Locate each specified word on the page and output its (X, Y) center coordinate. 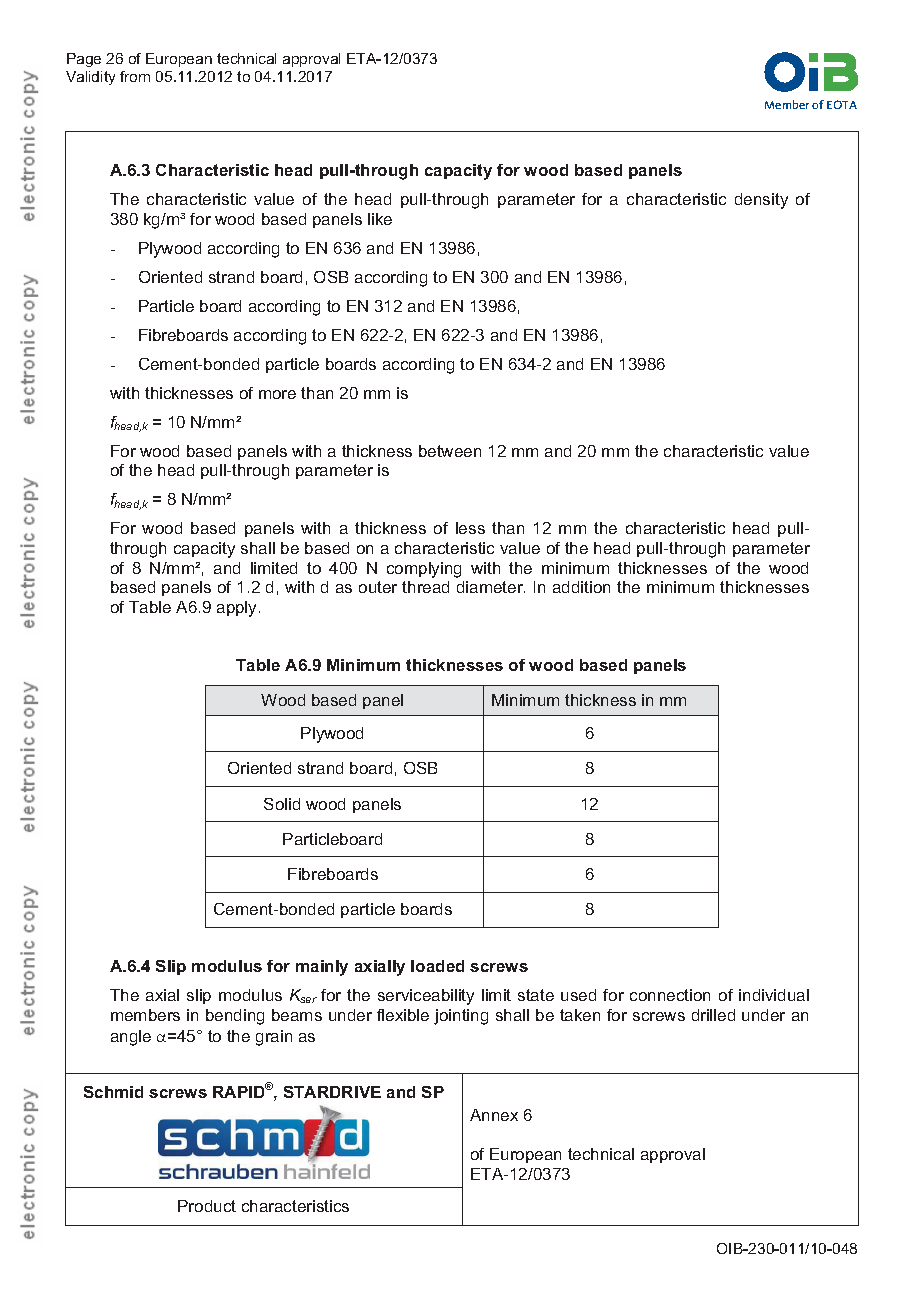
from (135, 76)
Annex (494, 1115)
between (450, 451)
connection (670, 995)
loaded (437, 966)
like (380, 219)
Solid (282, 804)
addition (581, 587)
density (761, 201)
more (277, 394)
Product (207, 1206)
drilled (713, 1015)
